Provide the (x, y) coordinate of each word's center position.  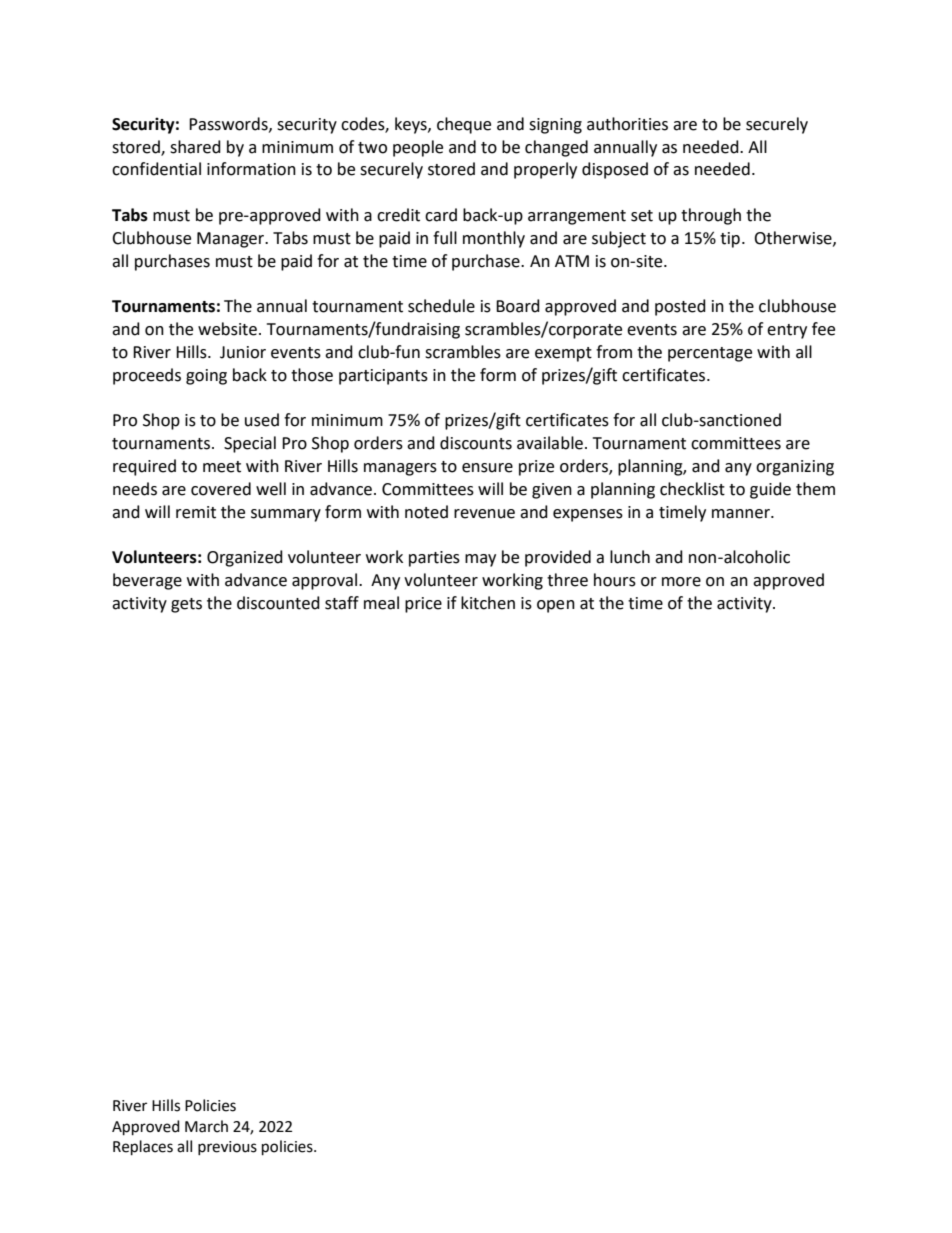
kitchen (488, 603)
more (681, 582)
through (711, 216)
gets (186, 605)
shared (195, 147)
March (206, 1126)
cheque (464, 125)
